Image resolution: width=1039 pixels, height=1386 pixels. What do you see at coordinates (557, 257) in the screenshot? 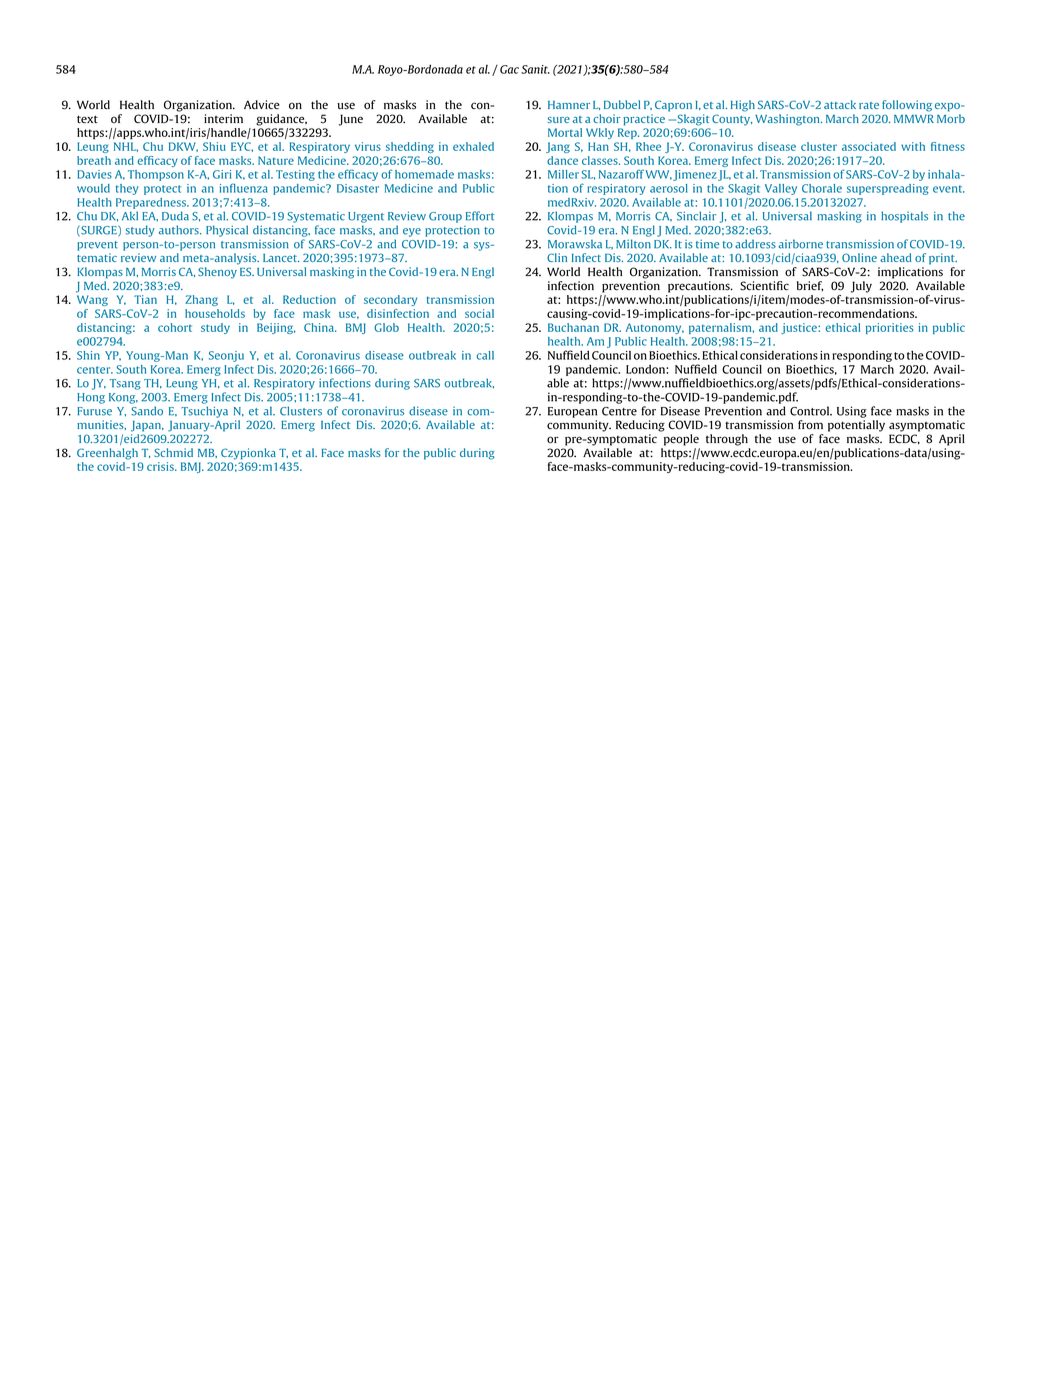
I see `Clin` at bounding box center [557, 257].
